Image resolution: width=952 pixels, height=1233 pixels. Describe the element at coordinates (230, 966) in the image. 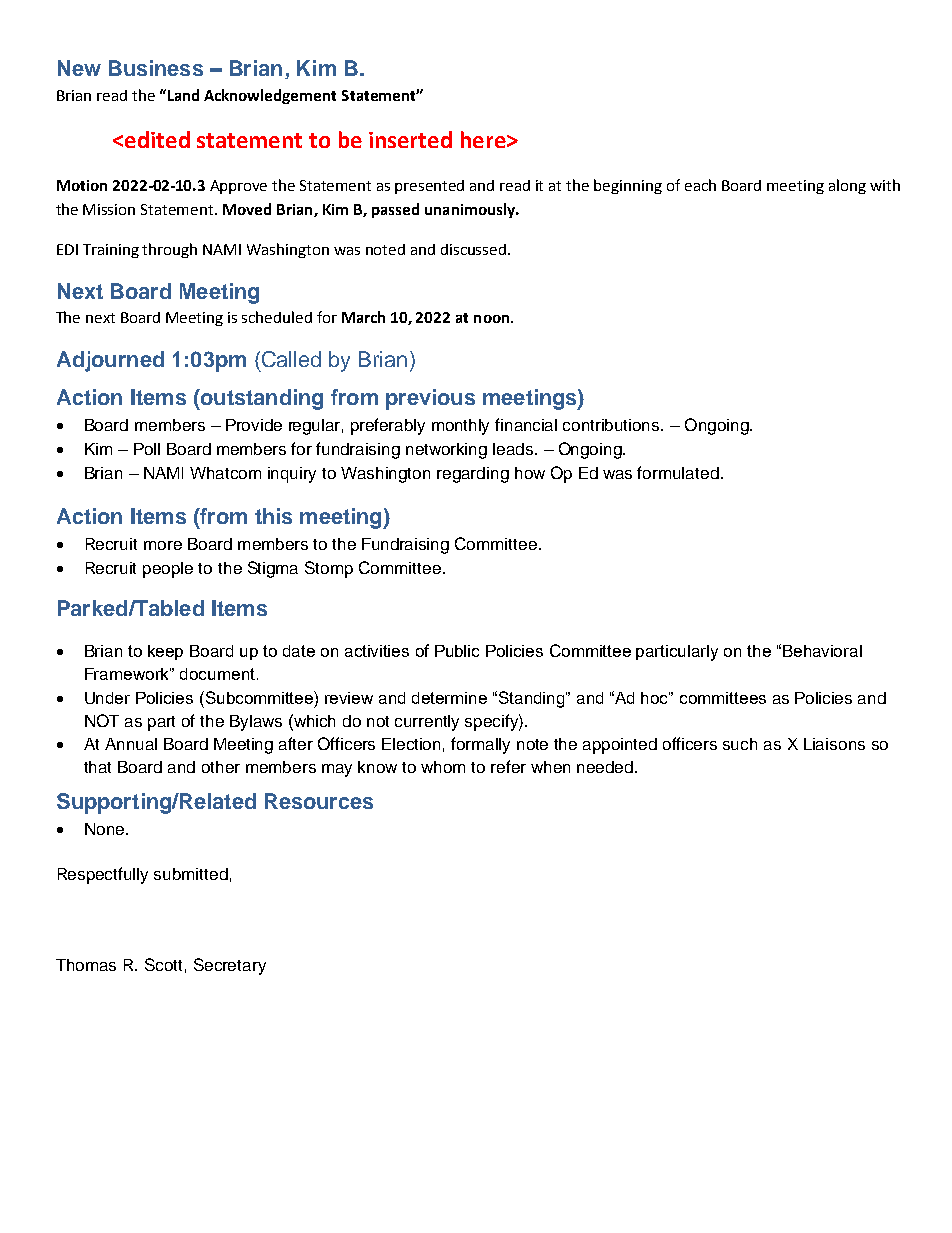

I see `Secretary` at that location.
